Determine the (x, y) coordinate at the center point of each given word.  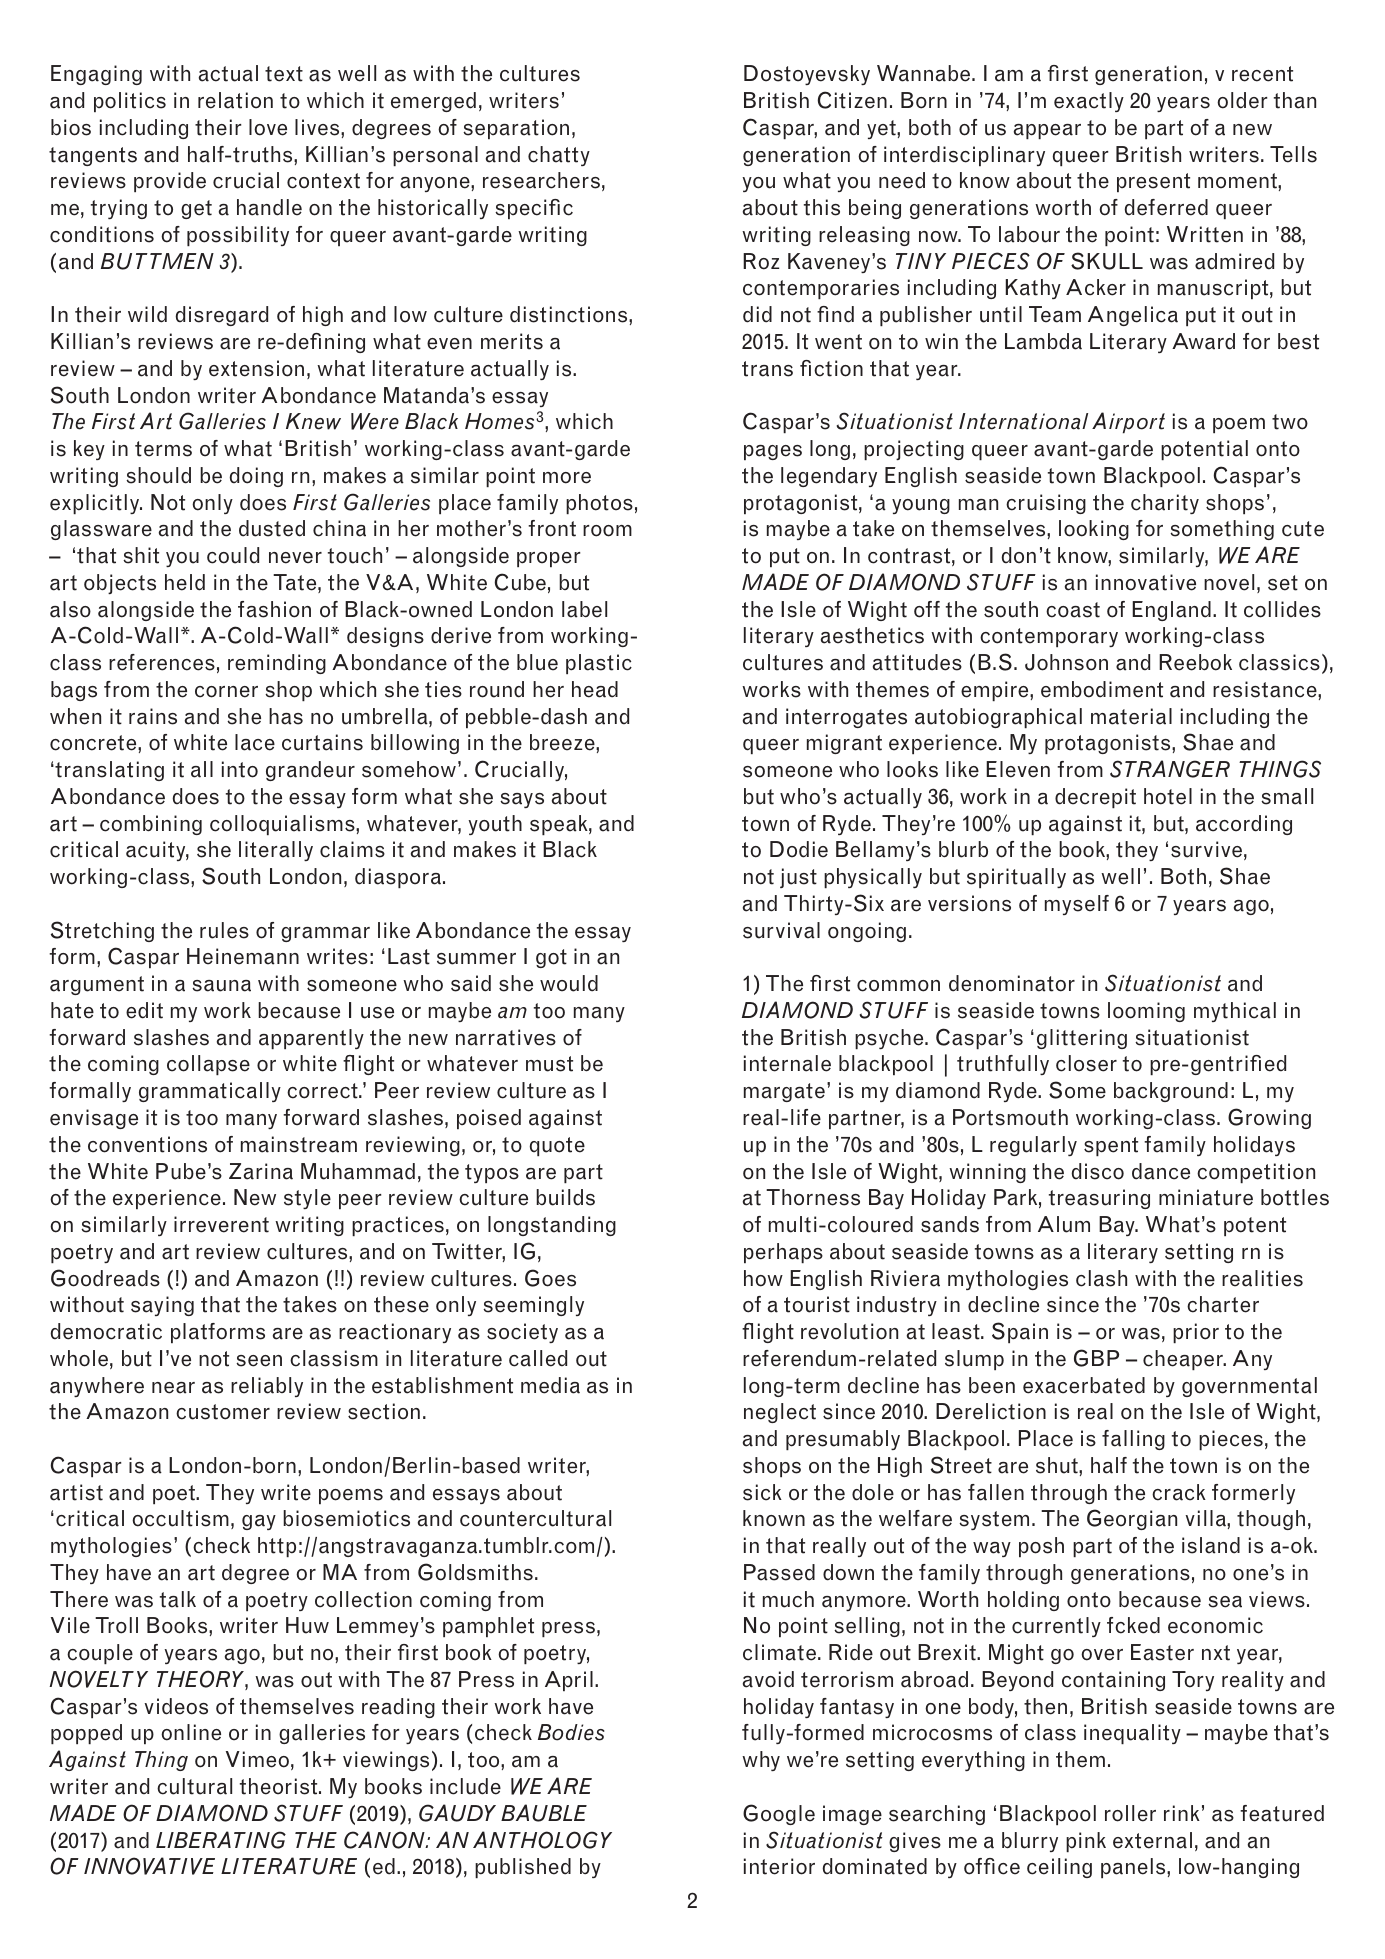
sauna (221, 986)
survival (781, 930)
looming (1146, 1012)
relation (235, 100)
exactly (1089, 102)
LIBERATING (221, 1840)
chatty (559, 156)
